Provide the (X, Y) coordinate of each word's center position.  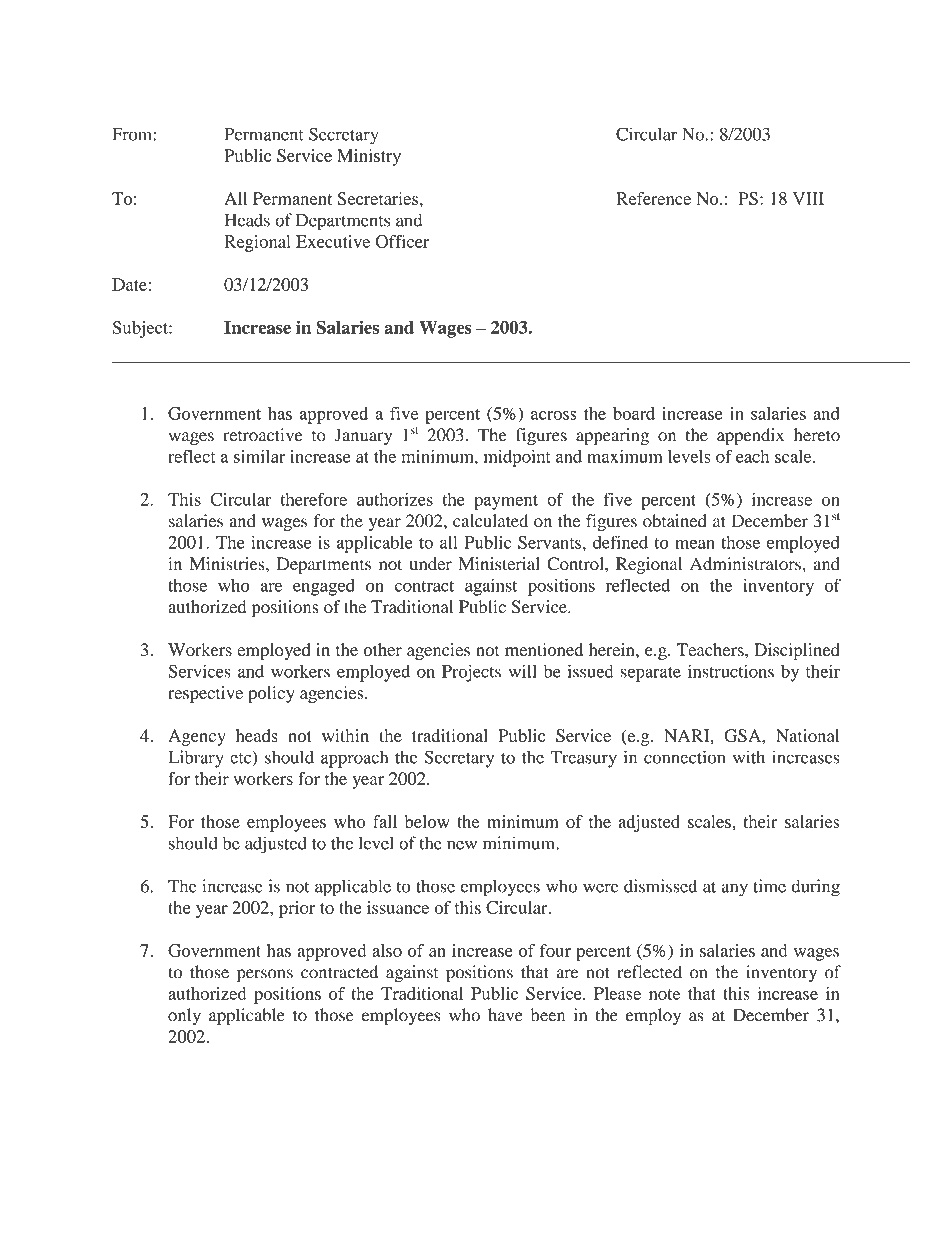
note (664, 994)
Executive (333, 241)
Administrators (746, 564)
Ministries (228, 564)
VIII (808, 198)
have (505, 1015)
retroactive (263, 435)
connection (684, 757)
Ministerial (499, 564)
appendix (750, 437)
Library (196, 759)
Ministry (369, 157)
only (184, 1016)
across (554, 415)
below (427, 821)
